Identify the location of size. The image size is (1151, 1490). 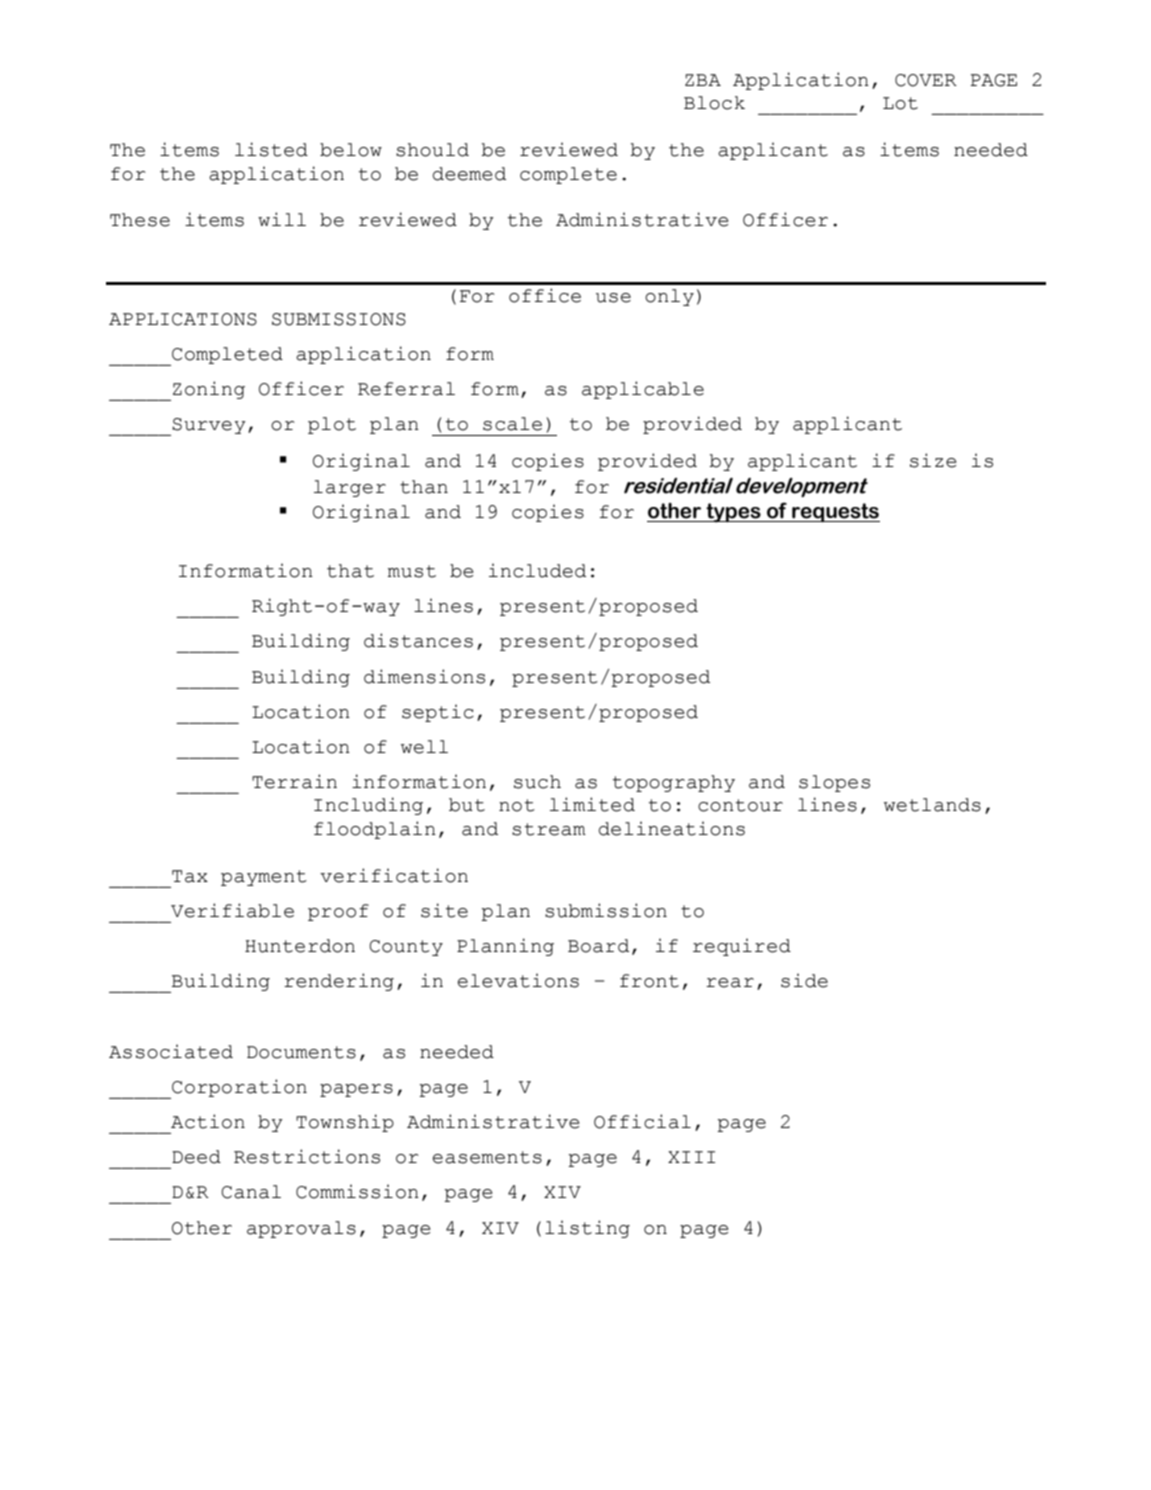
(933, 460).
